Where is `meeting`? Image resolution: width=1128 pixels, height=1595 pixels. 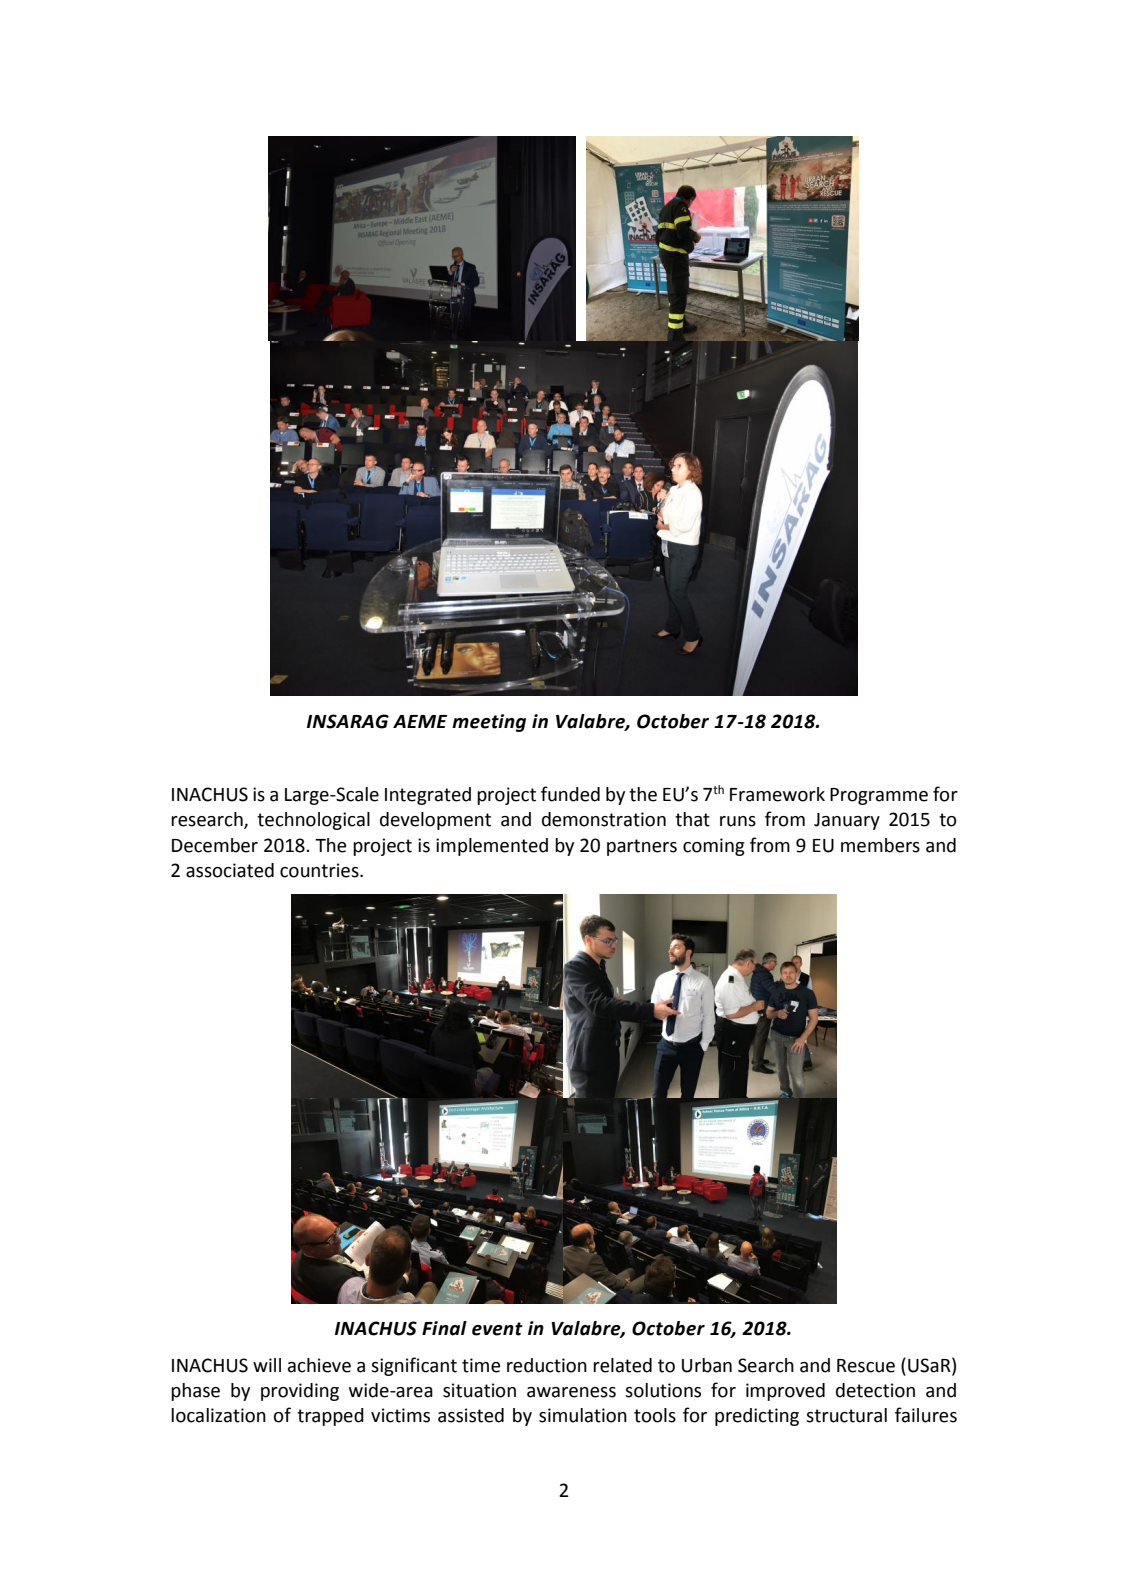
meeting is located at coordinates (489, 723).
